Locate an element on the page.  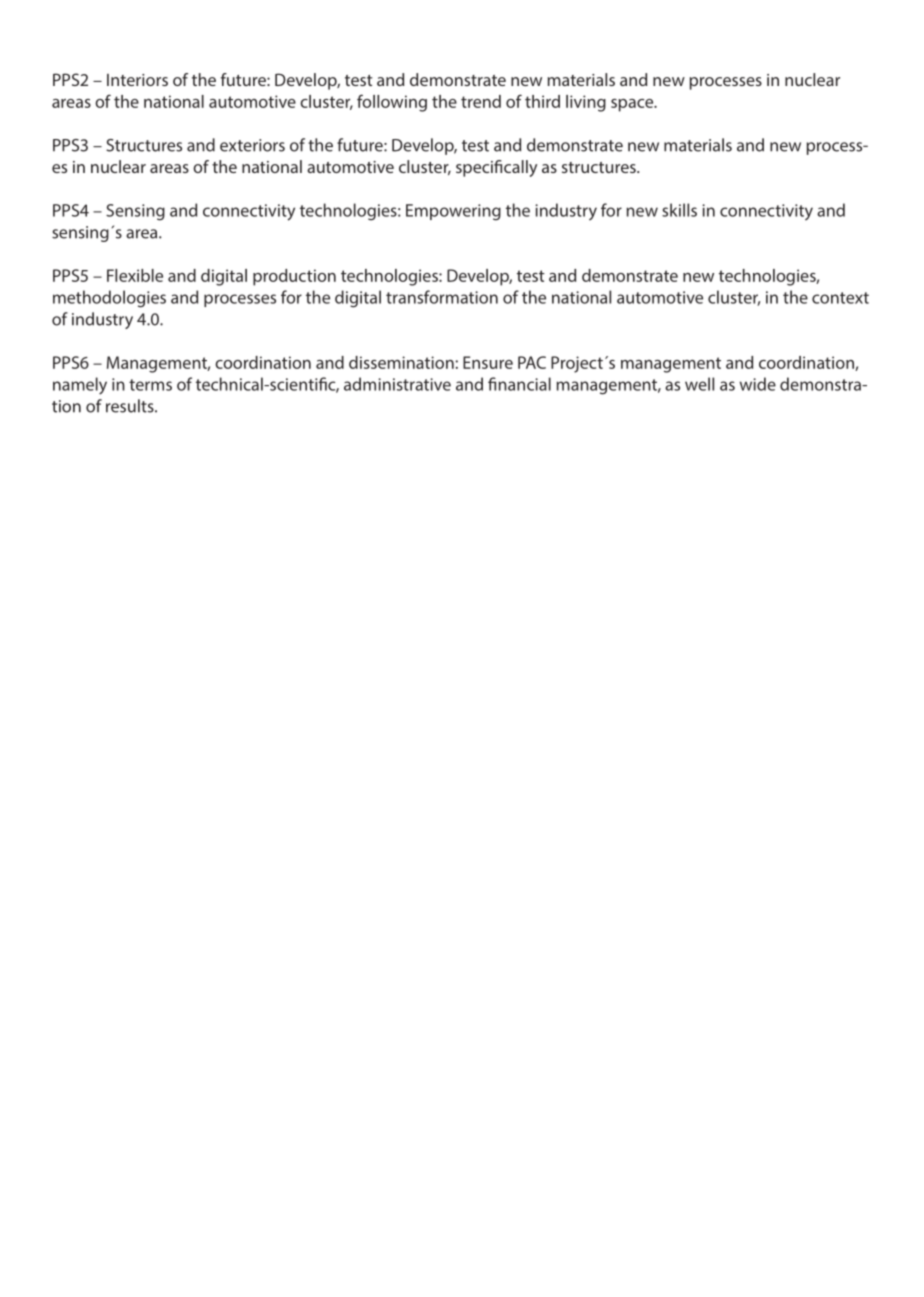
methodologies is located at coordinates (109, 299).
